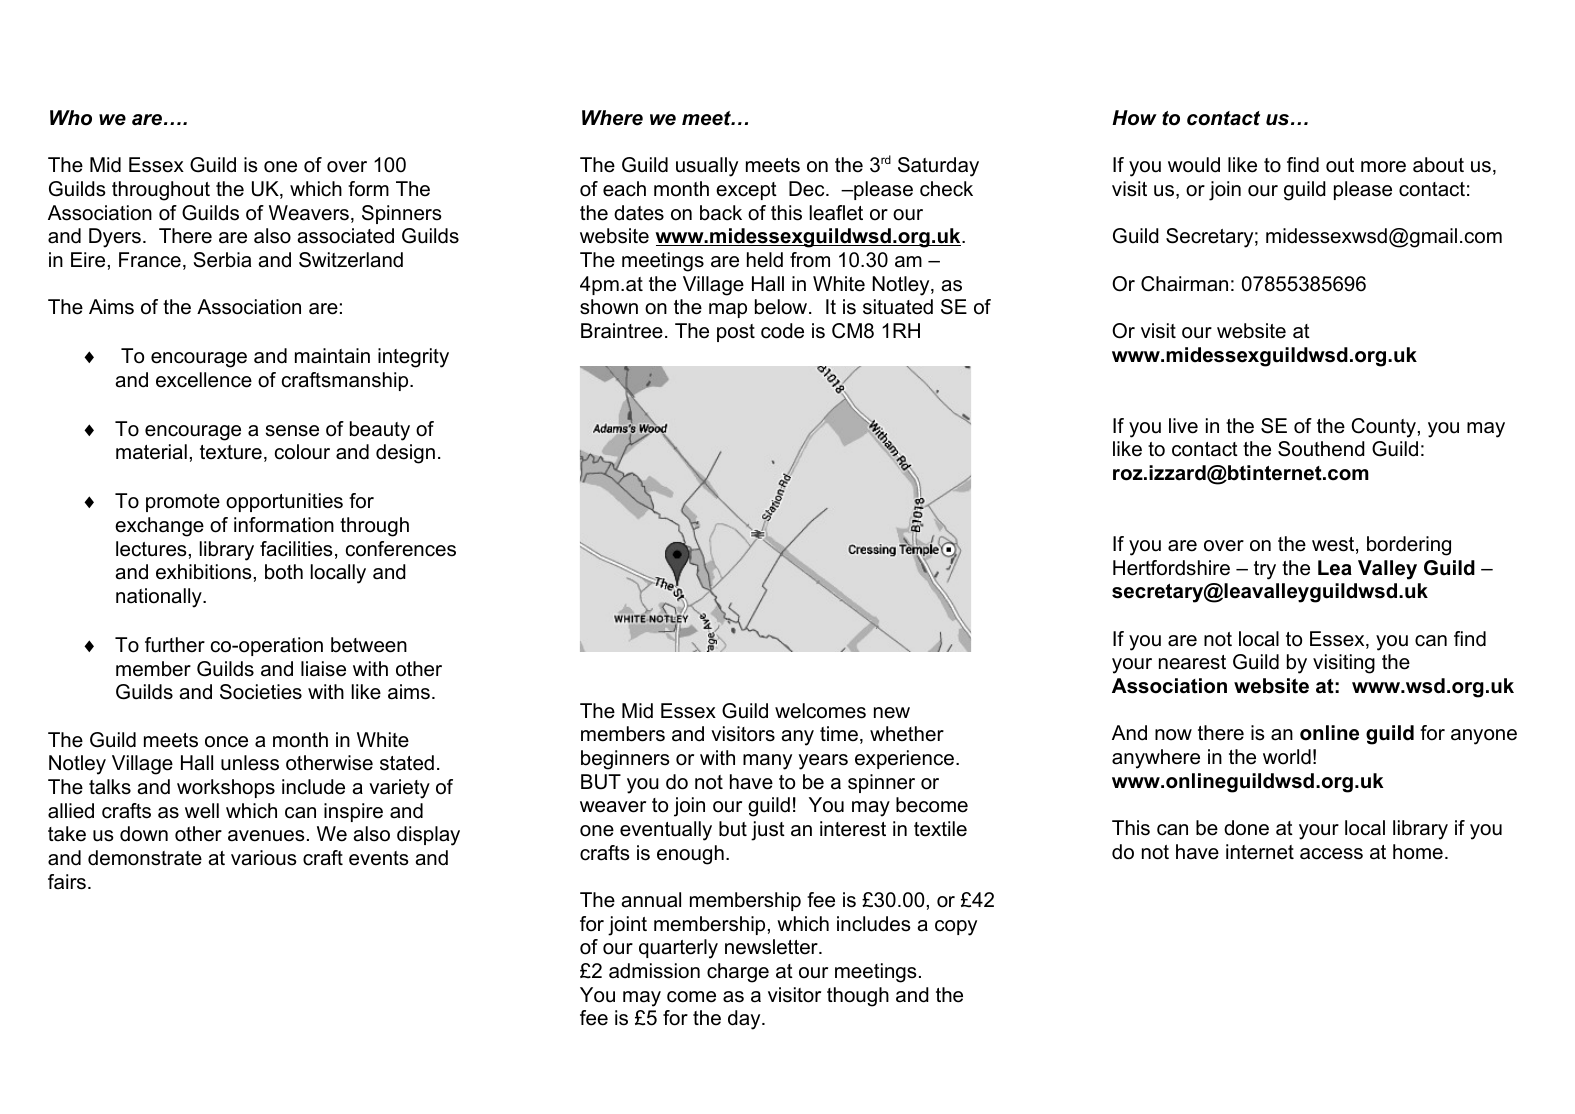  What do you see at coordinates (738, 973) in the document?
I see `charge` at bounding box center [738, 973].
